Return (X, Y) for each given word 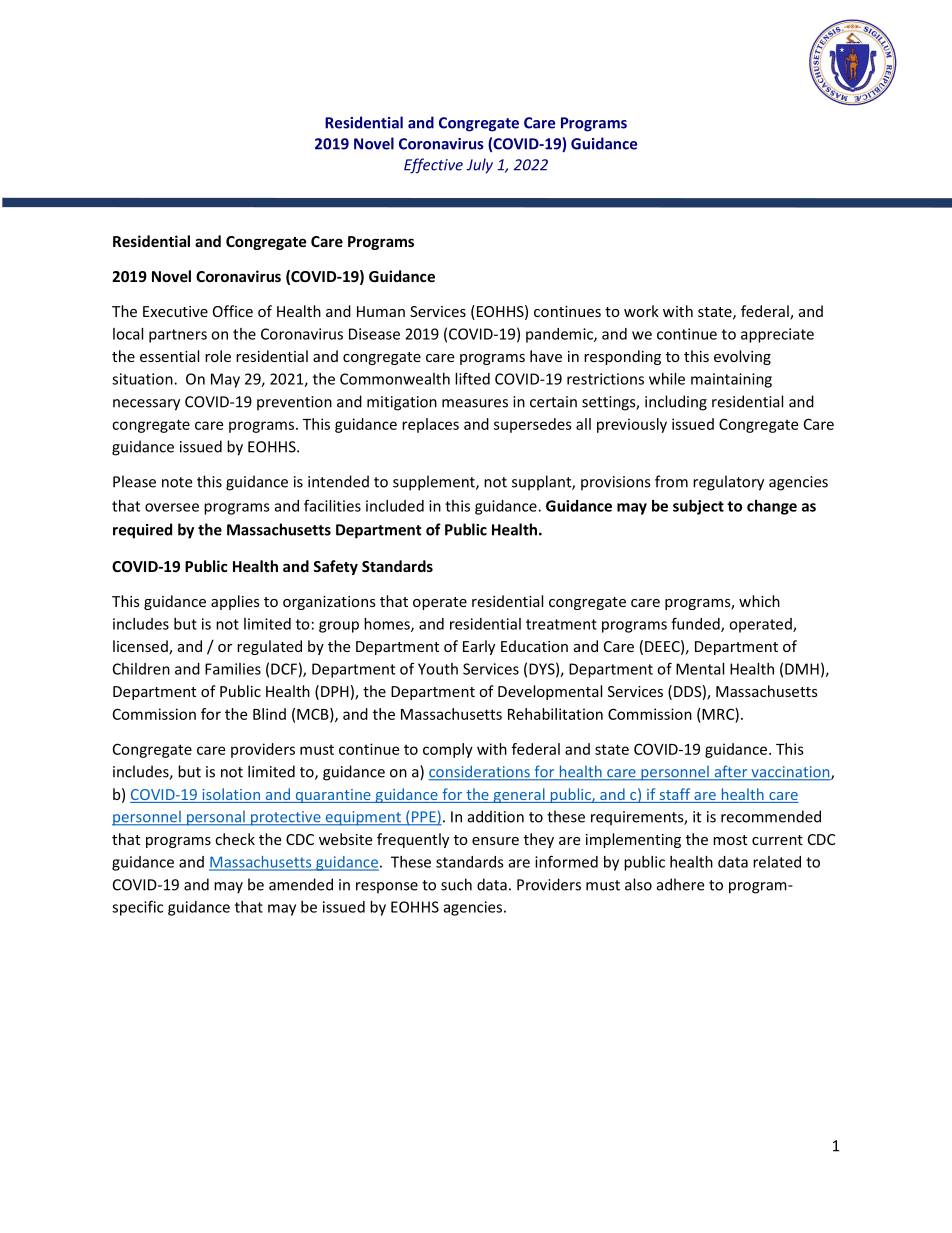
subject (698, 507)
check (235, 839)
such (456, 884)
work (641, 311)
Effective (433, 166)
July (479, 166)
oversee (172, 507)
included (395, 506)
